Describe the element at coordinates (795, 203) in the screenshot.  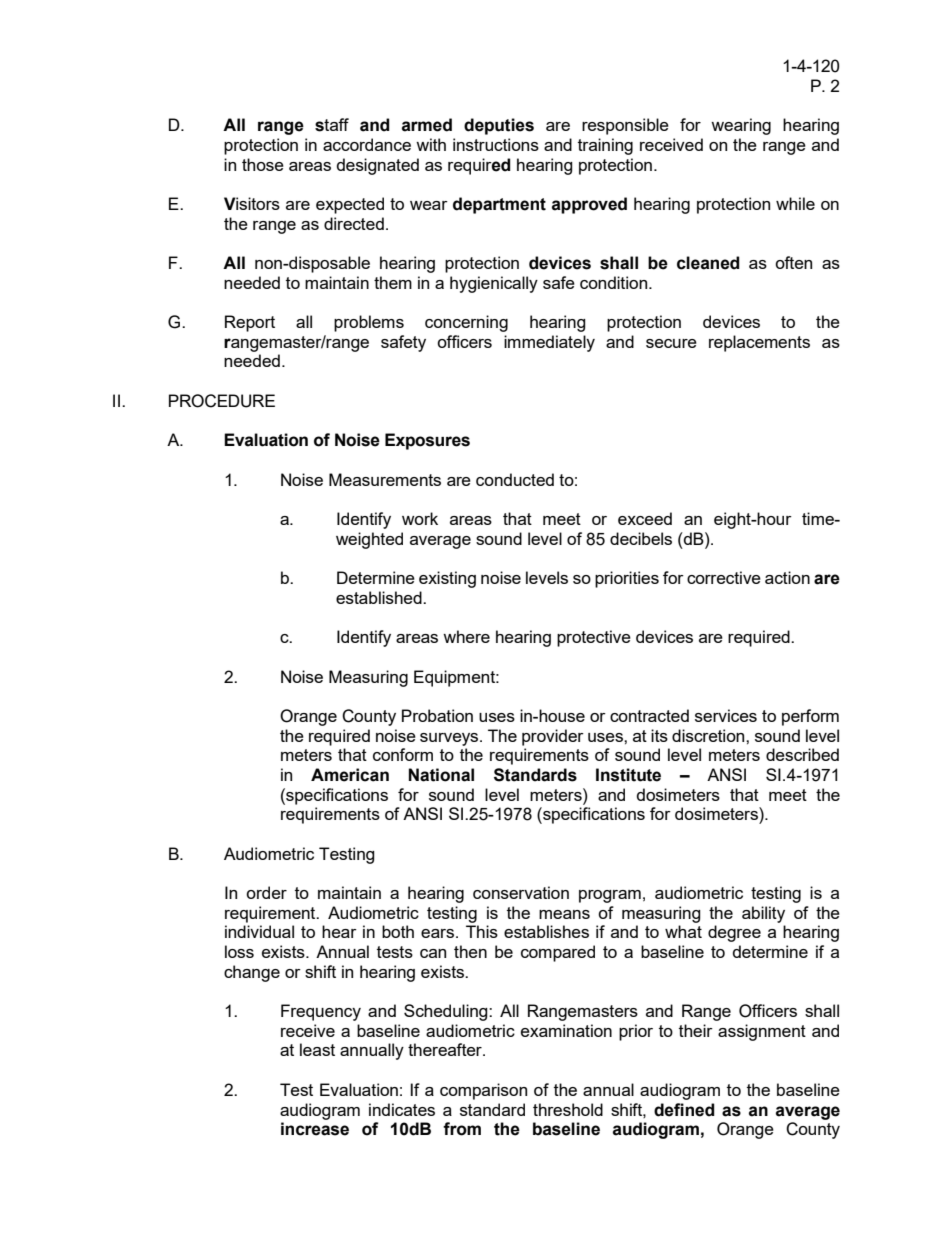
I see `while` at that location.
